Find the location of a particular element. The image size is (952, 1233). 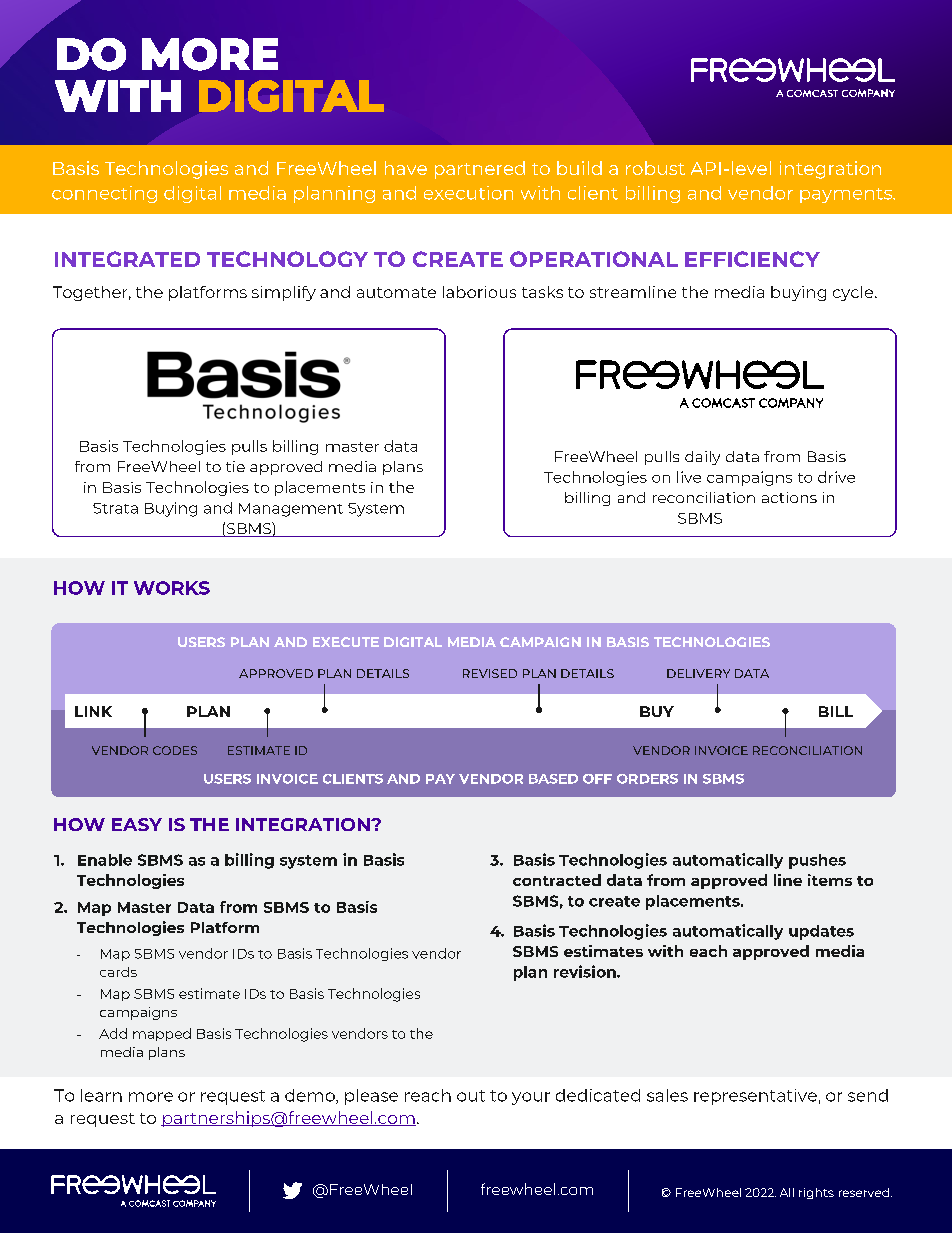

LINK is located at coordinates (93, 711).
